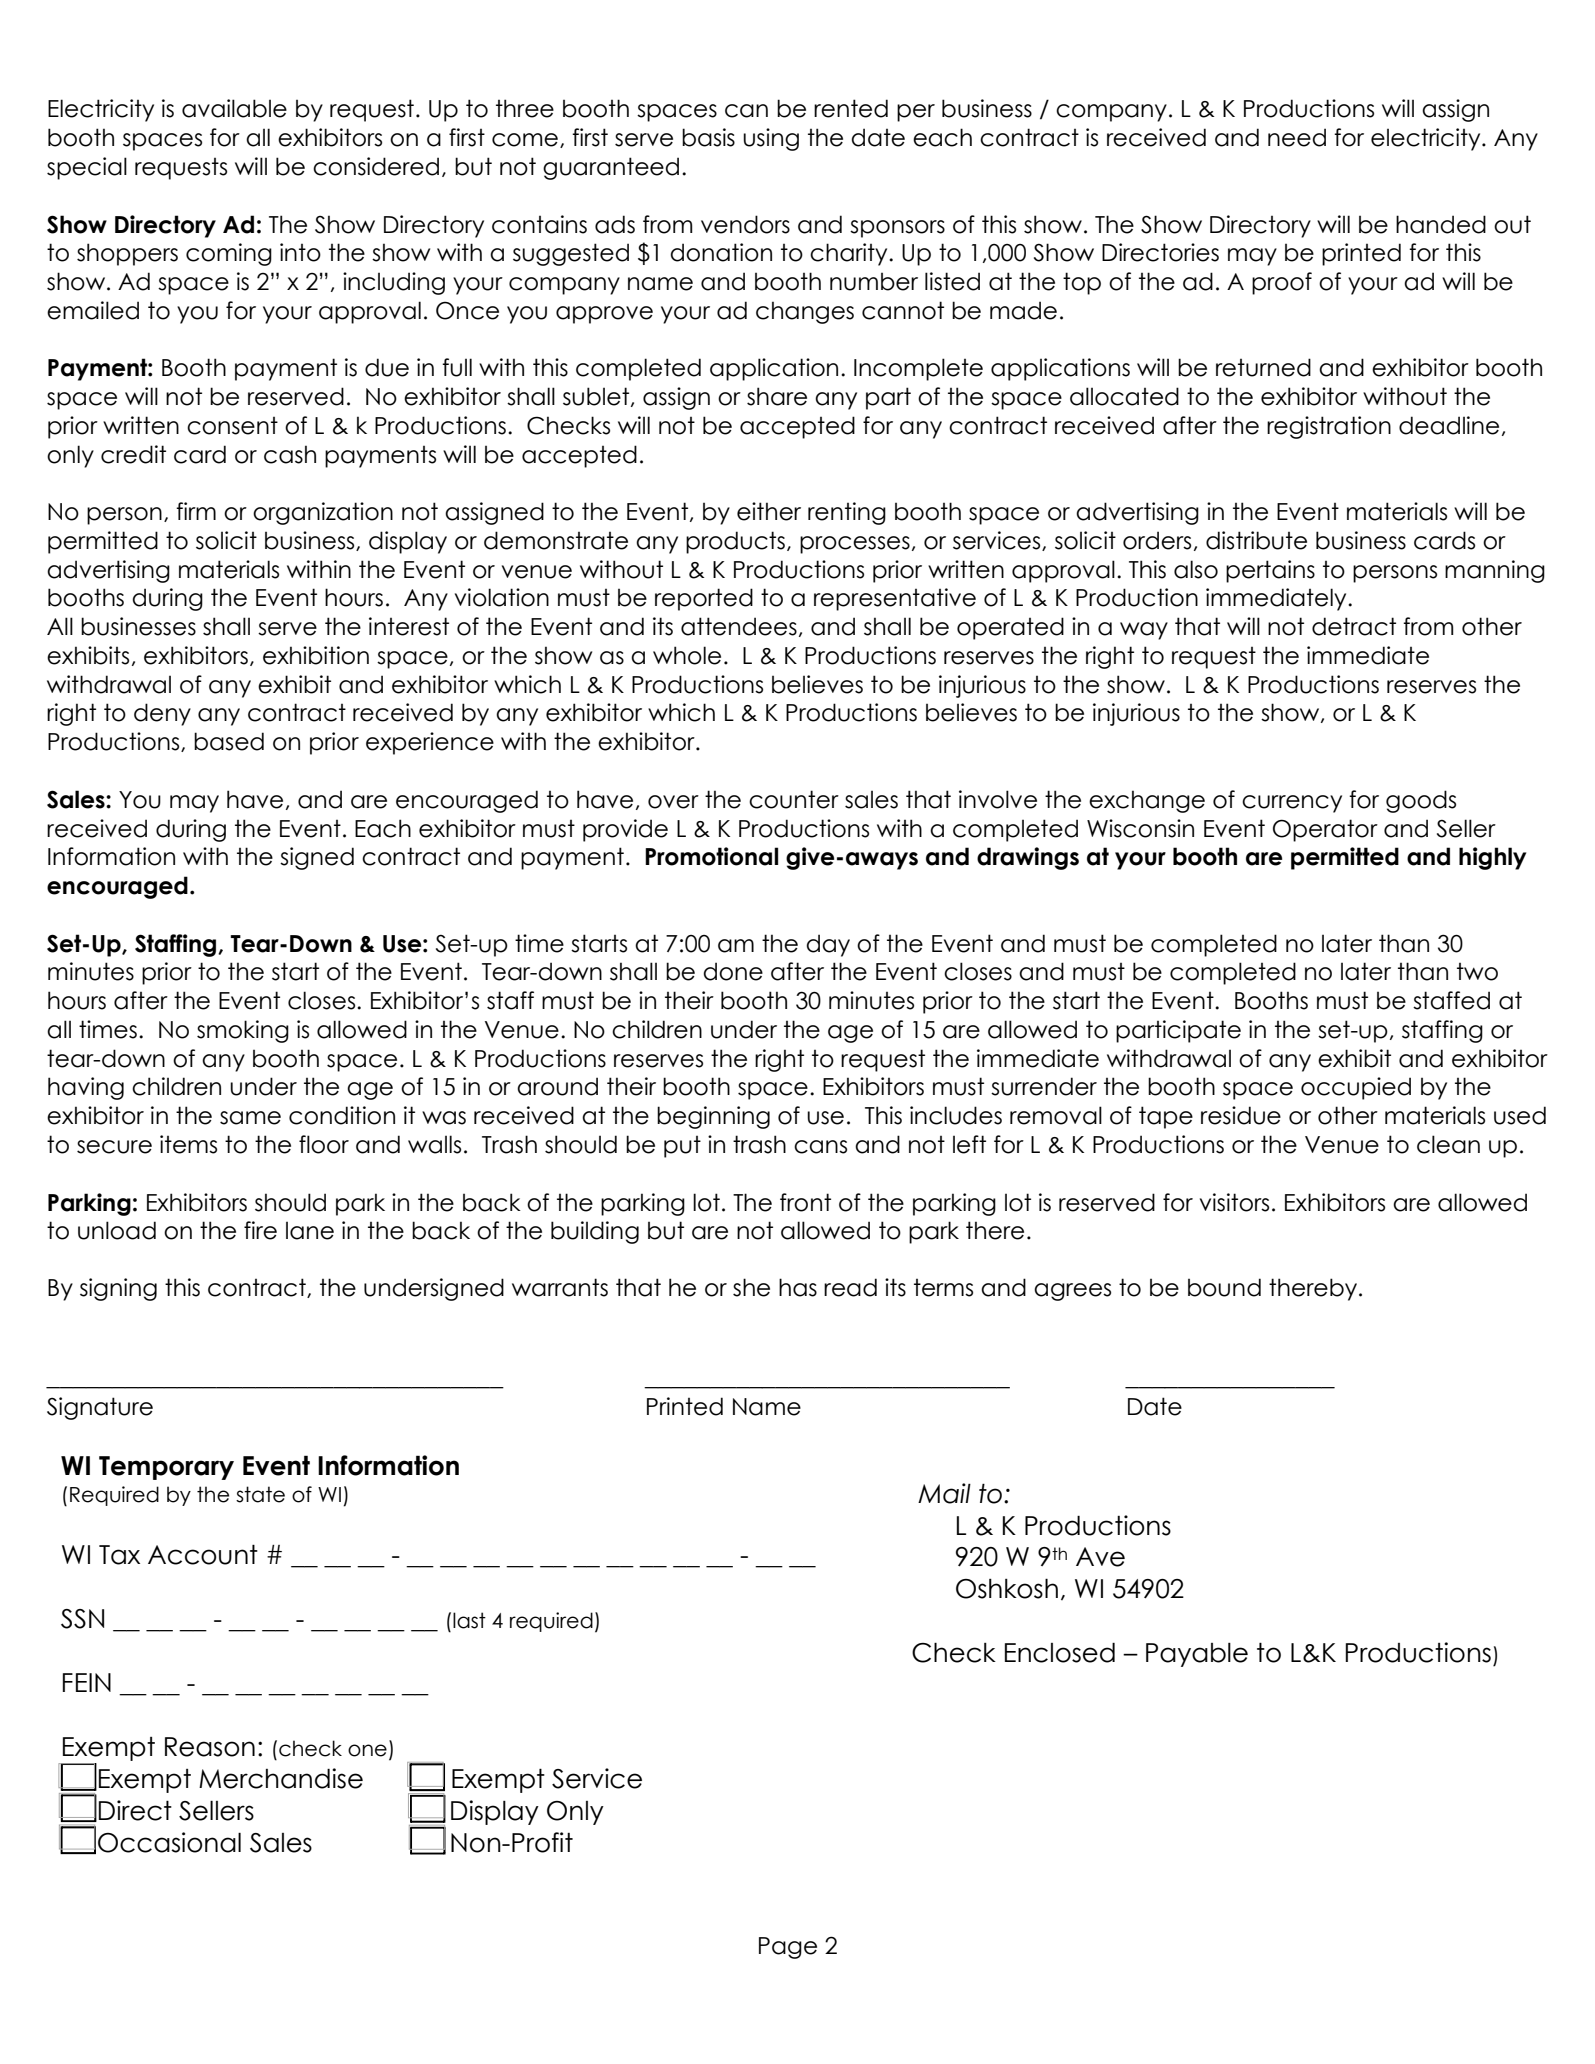 The width and height of the document is (1595, 2064). What do you see at coordinates (733, 971) in the document?
I see `done` at bounding box center [733, 971].
